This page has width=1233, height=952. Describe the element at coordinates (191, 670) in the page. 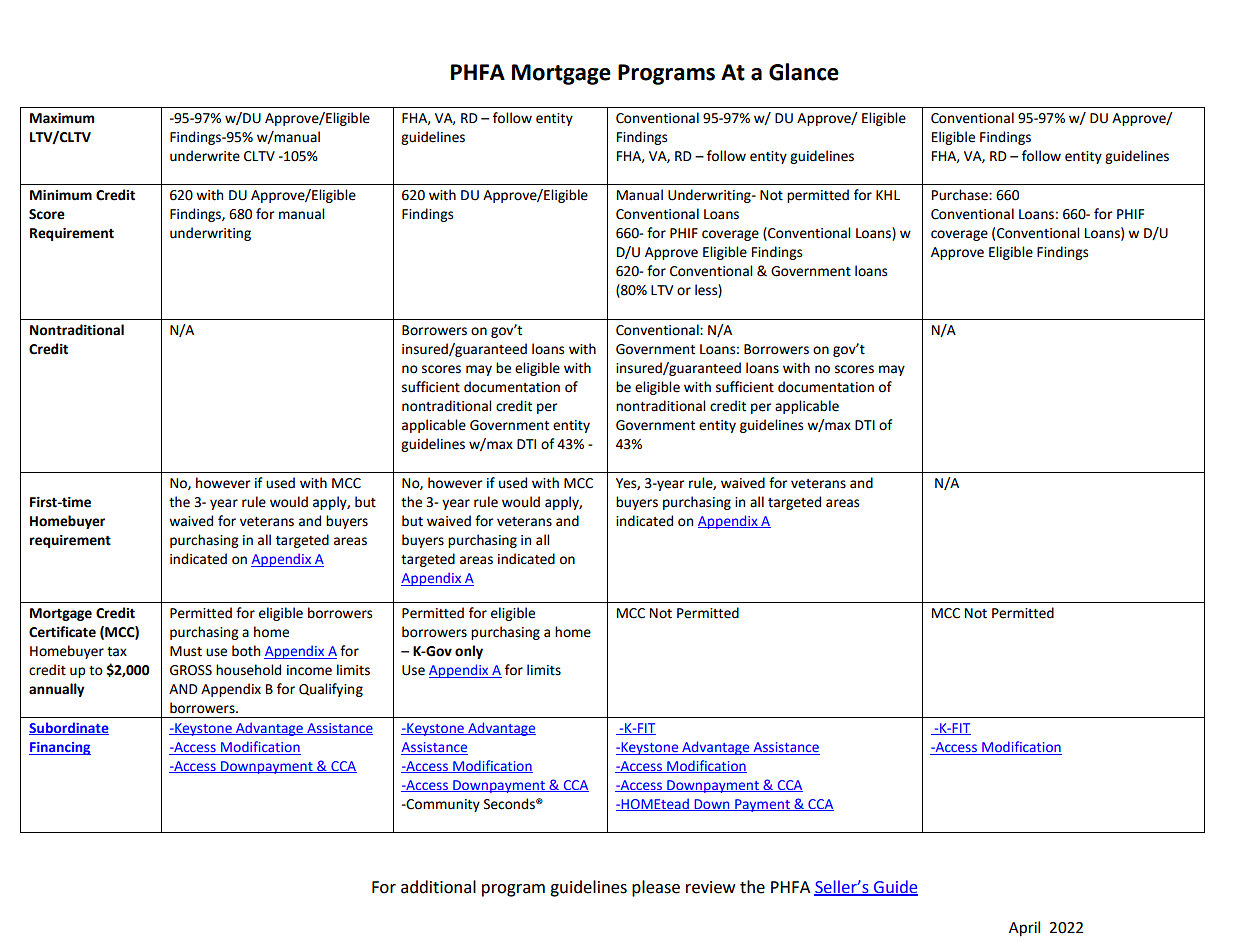

I see `GROSS` at that location.
